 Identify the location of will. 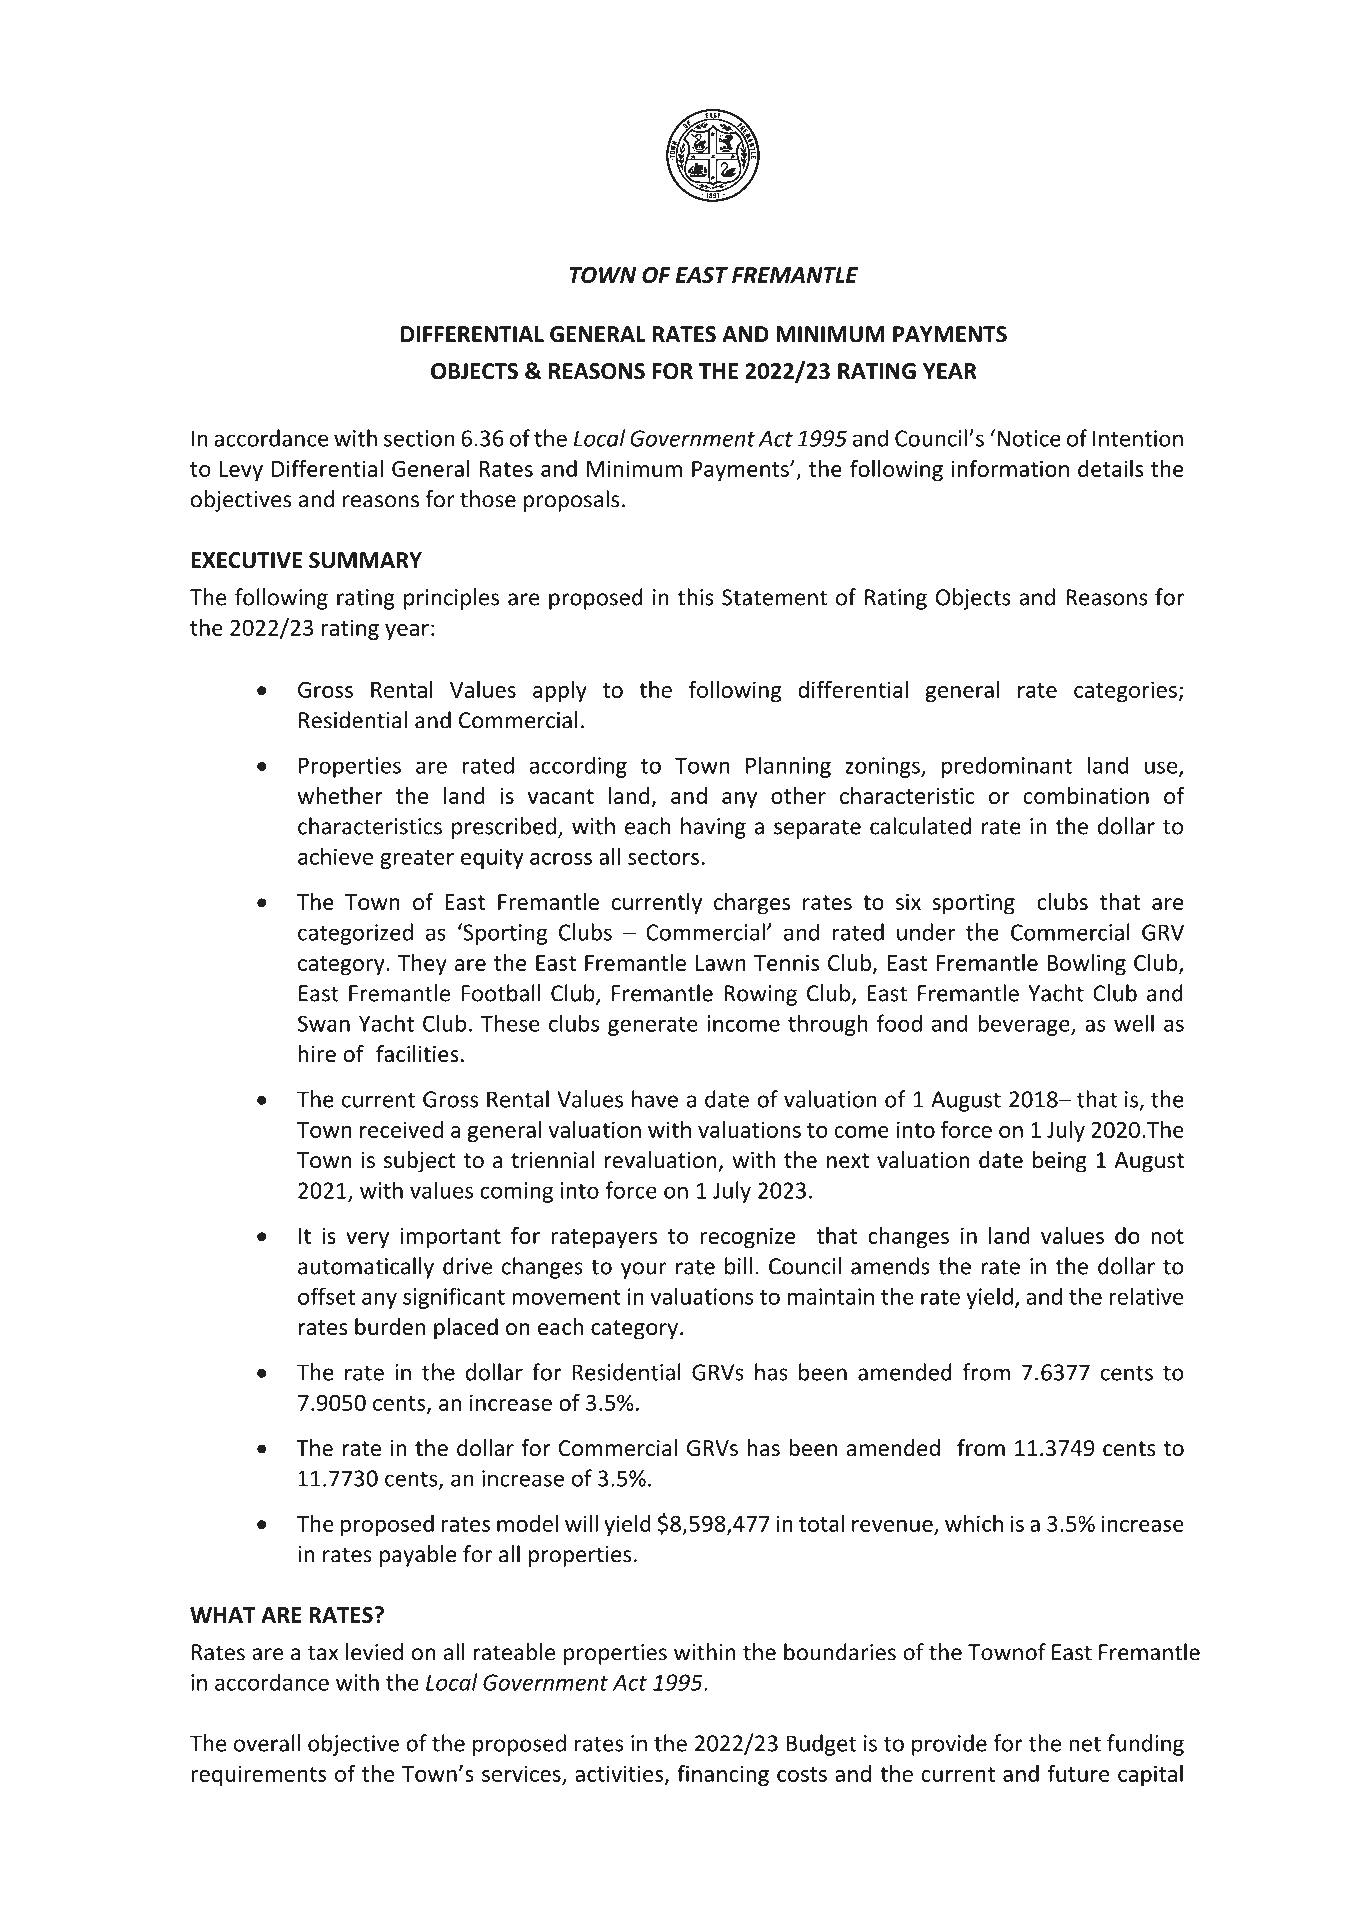
(581, 1523).
